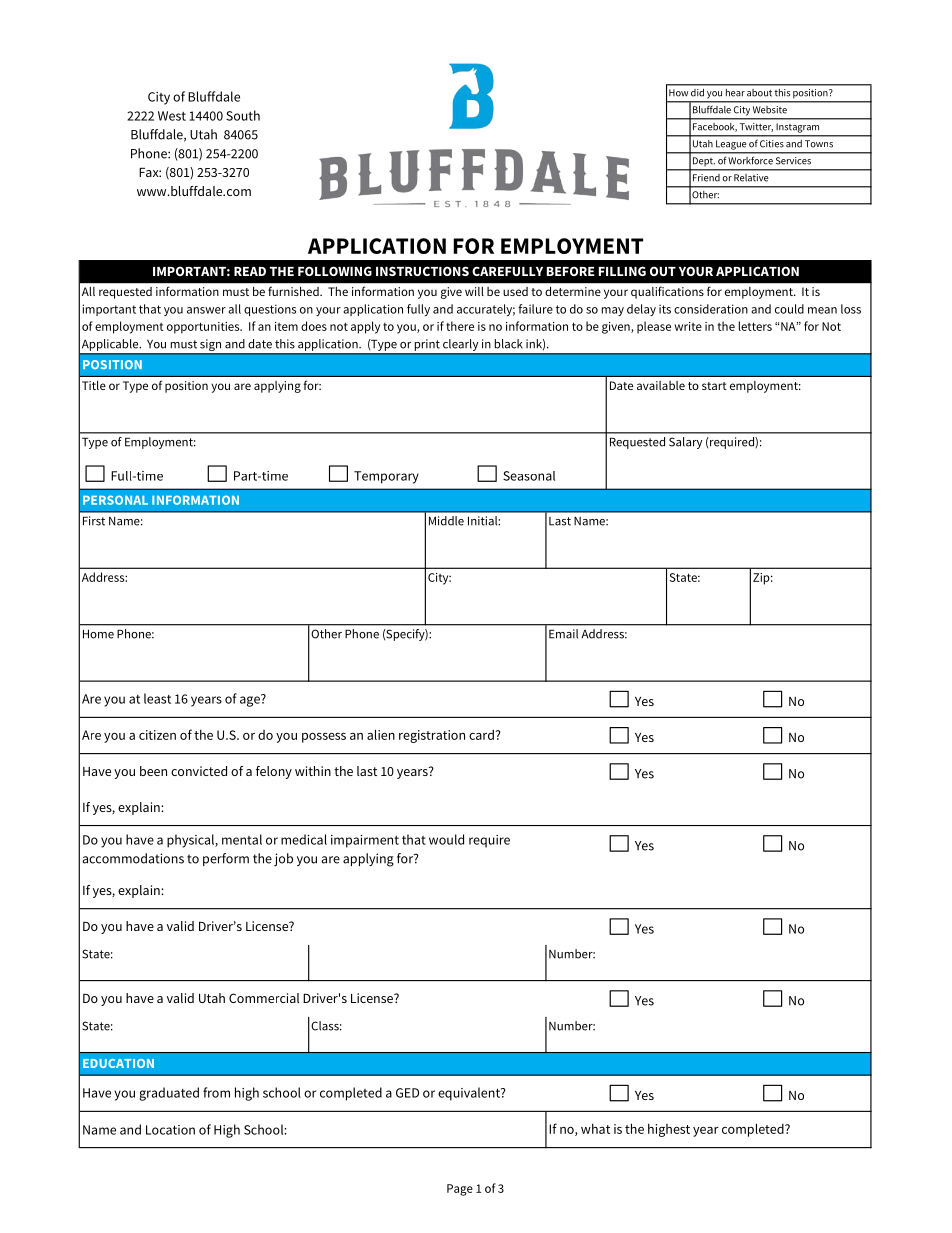 The image size is (952, 1233). What do you see at coordinates (595, 1128) in the screenshot?
I see `what` at bounding box center [595, 1128].
